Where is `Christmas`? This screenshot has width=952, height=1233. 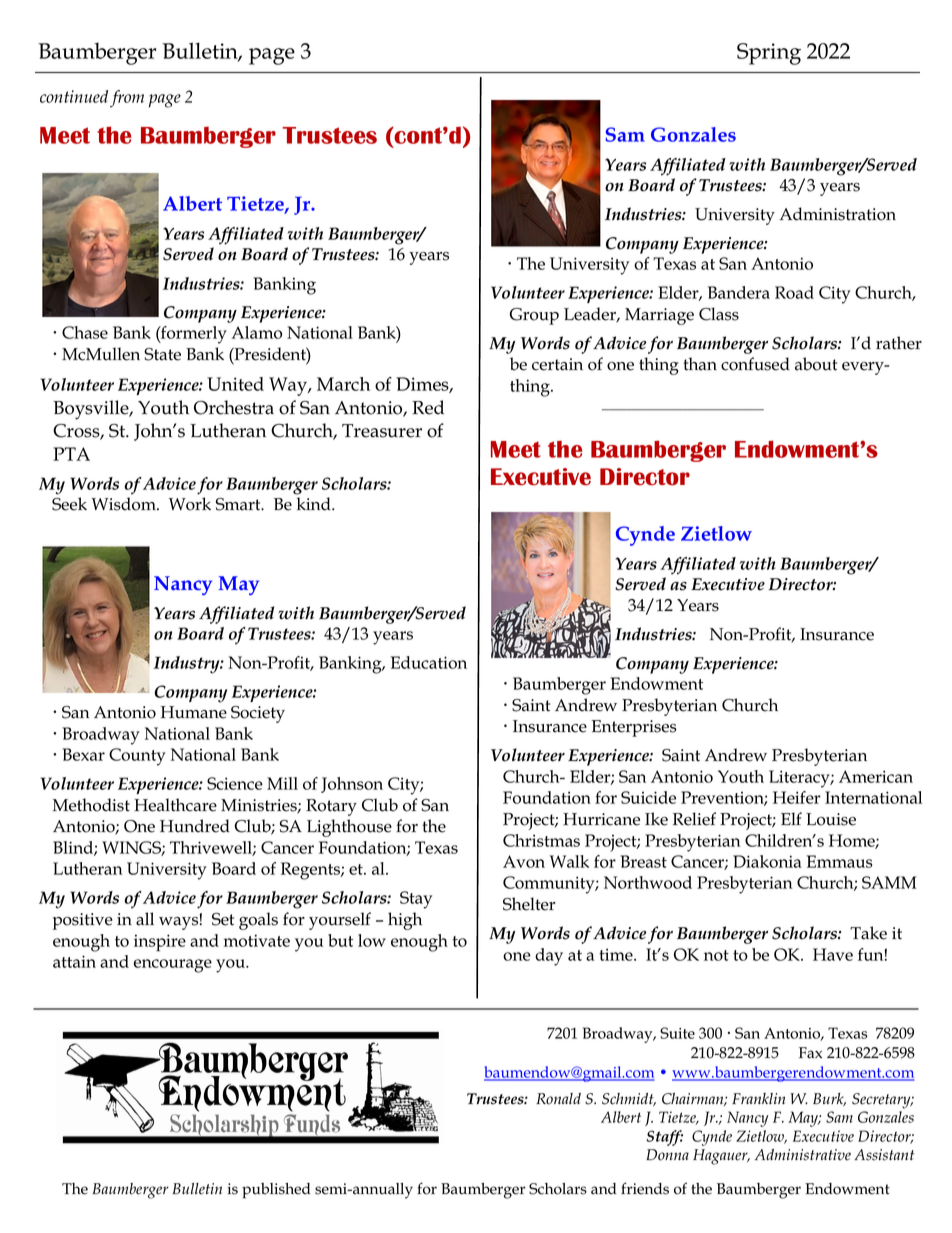 Christmas is located at coordinates (541, 840).
